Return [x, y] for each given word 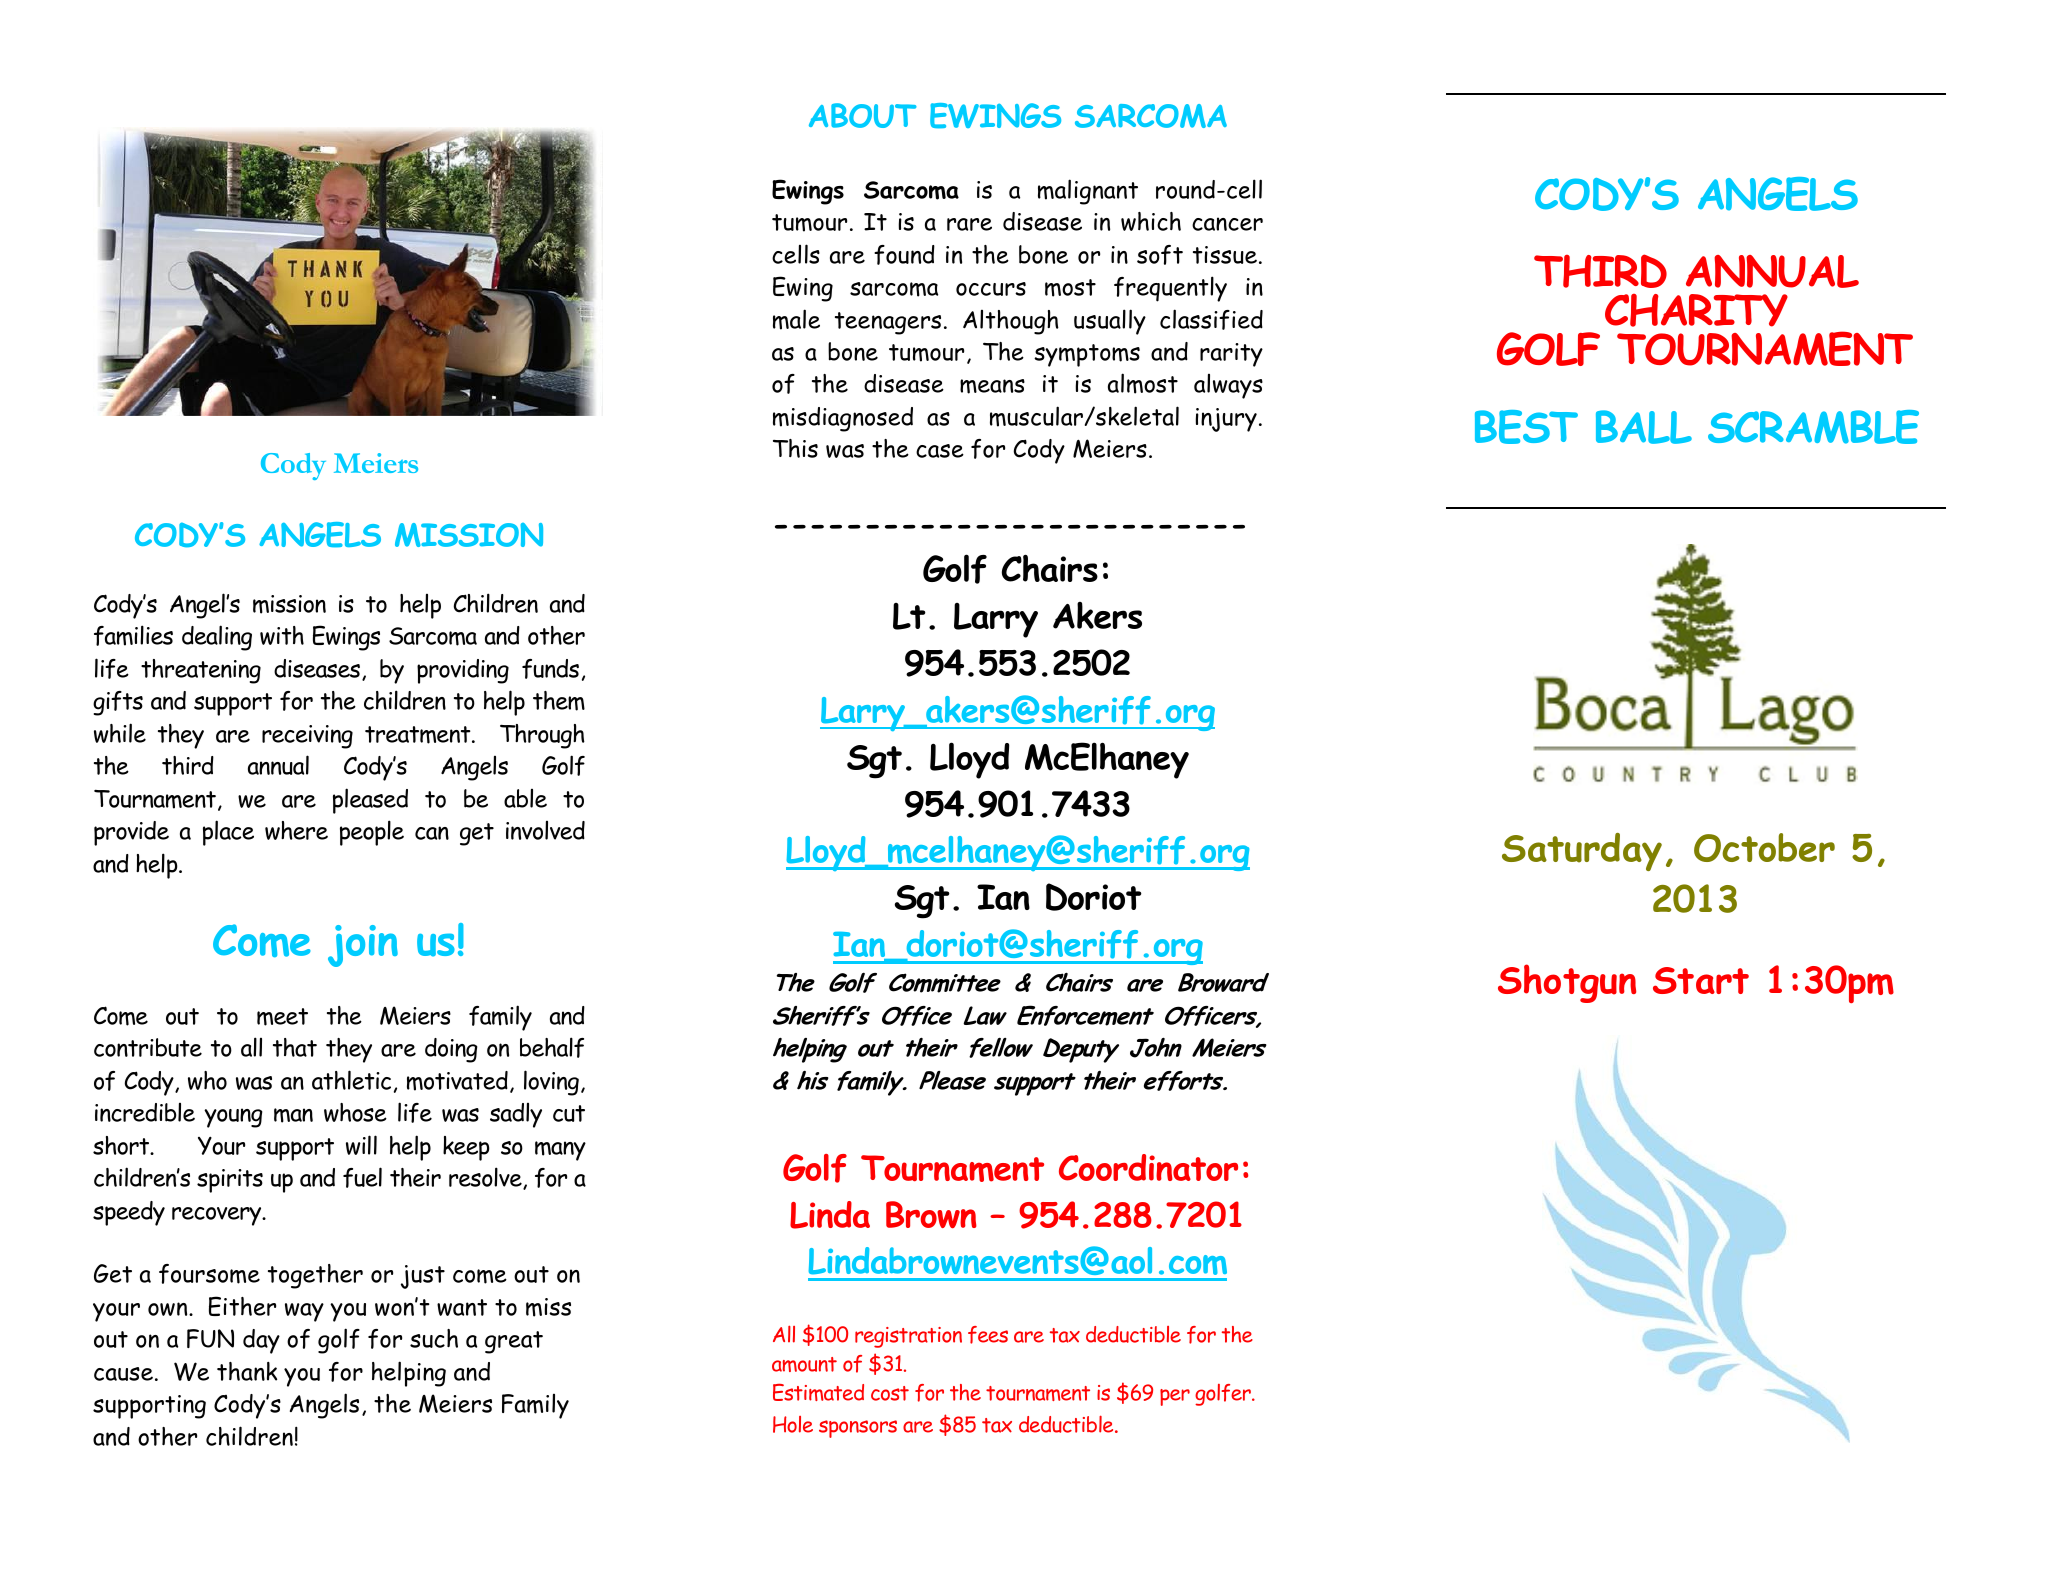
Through [542, 736]
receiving [307, 737]
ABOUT [863, 115]
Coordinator [1148, 1167]
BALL [1644, 427]
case [940, 451]
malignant [1088, 192]
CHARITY [1696, 310]
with [282, 635]
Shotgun [1567, 983]
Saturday [1582, 852]
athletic [351, 1080]
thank [247, 1371]
